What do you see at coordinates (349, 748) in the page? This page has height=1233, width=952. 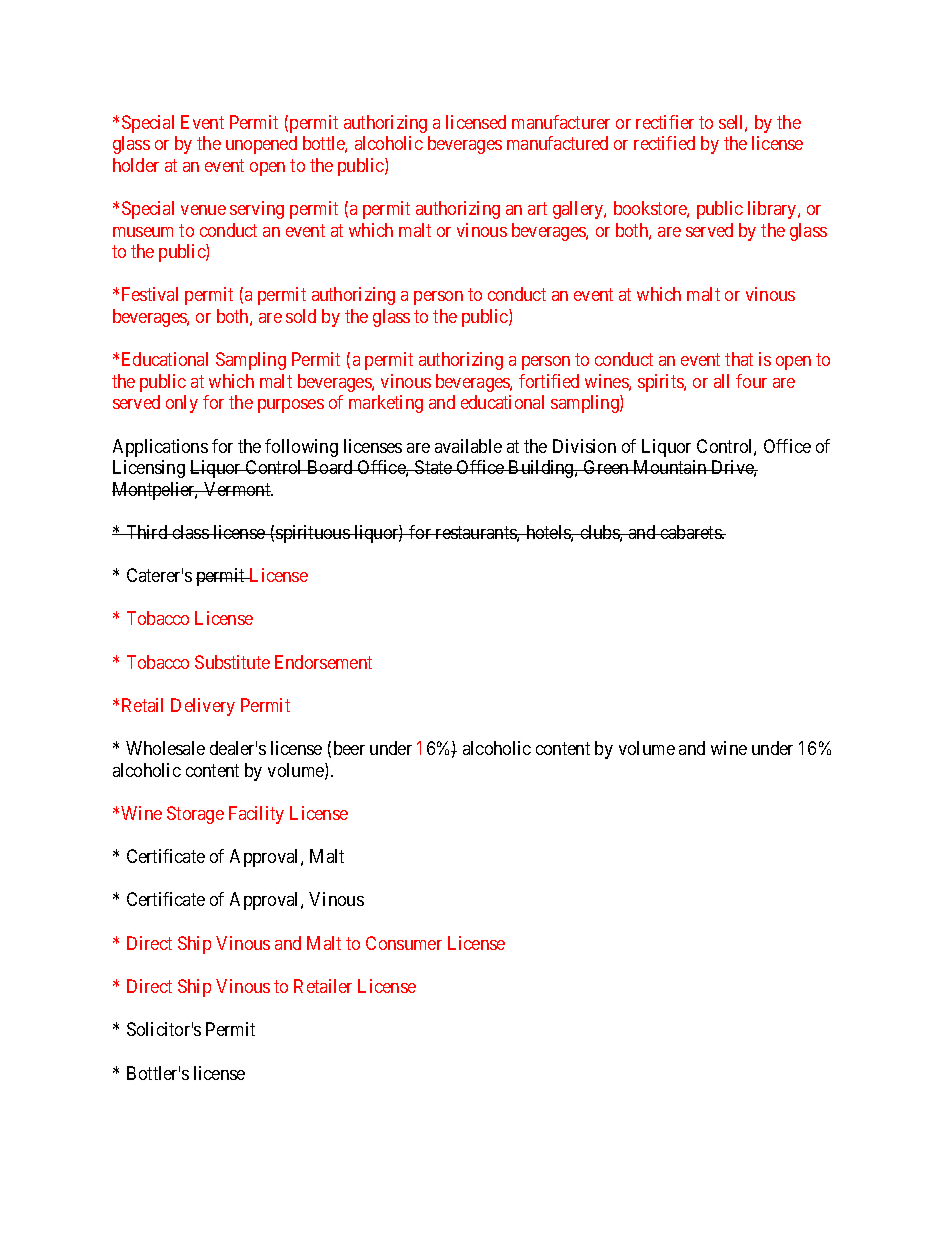 I see `beer` at bounding box center [349, 748].
